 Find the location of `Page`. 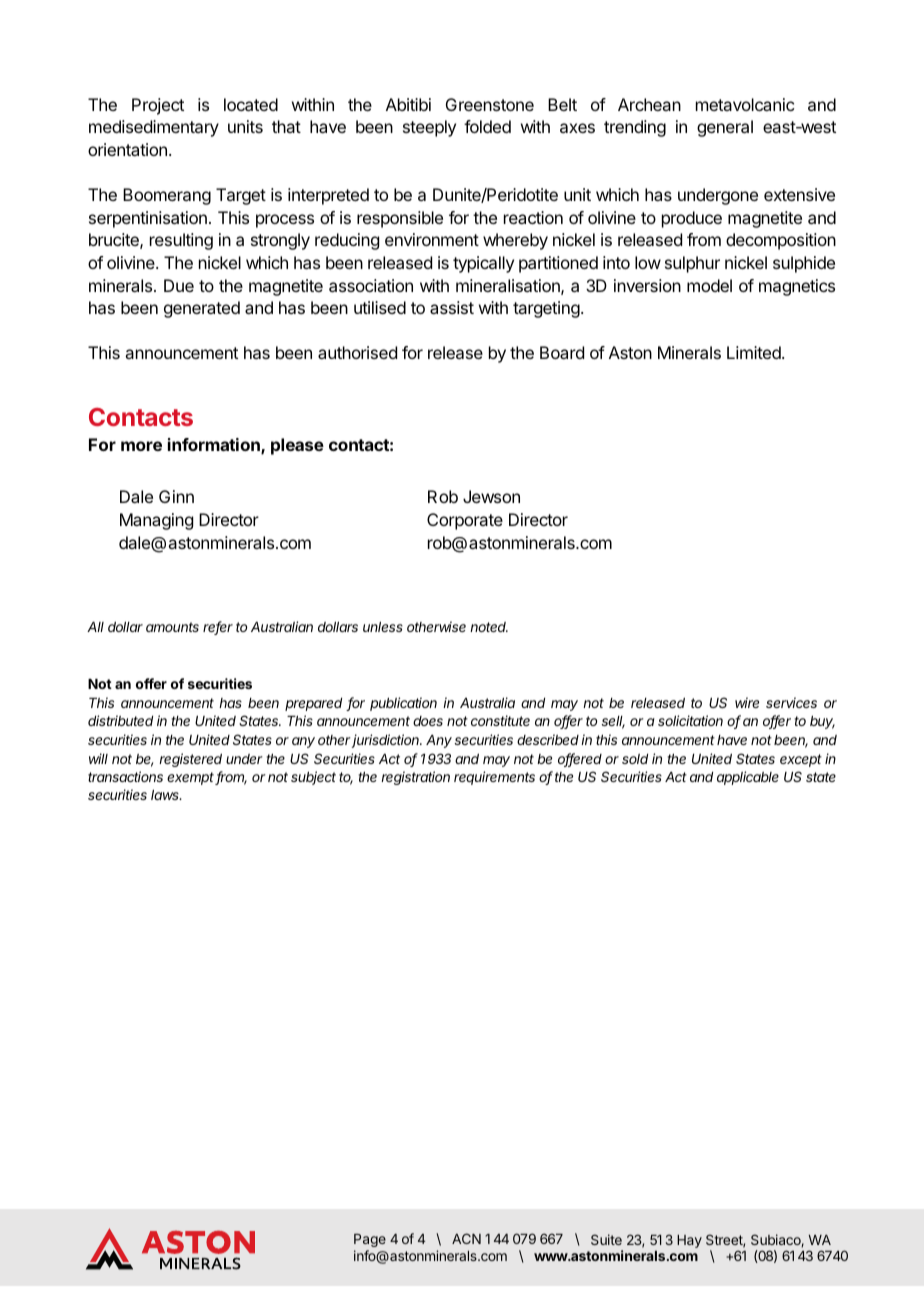

Page is located at coordinates (370, 1240).
